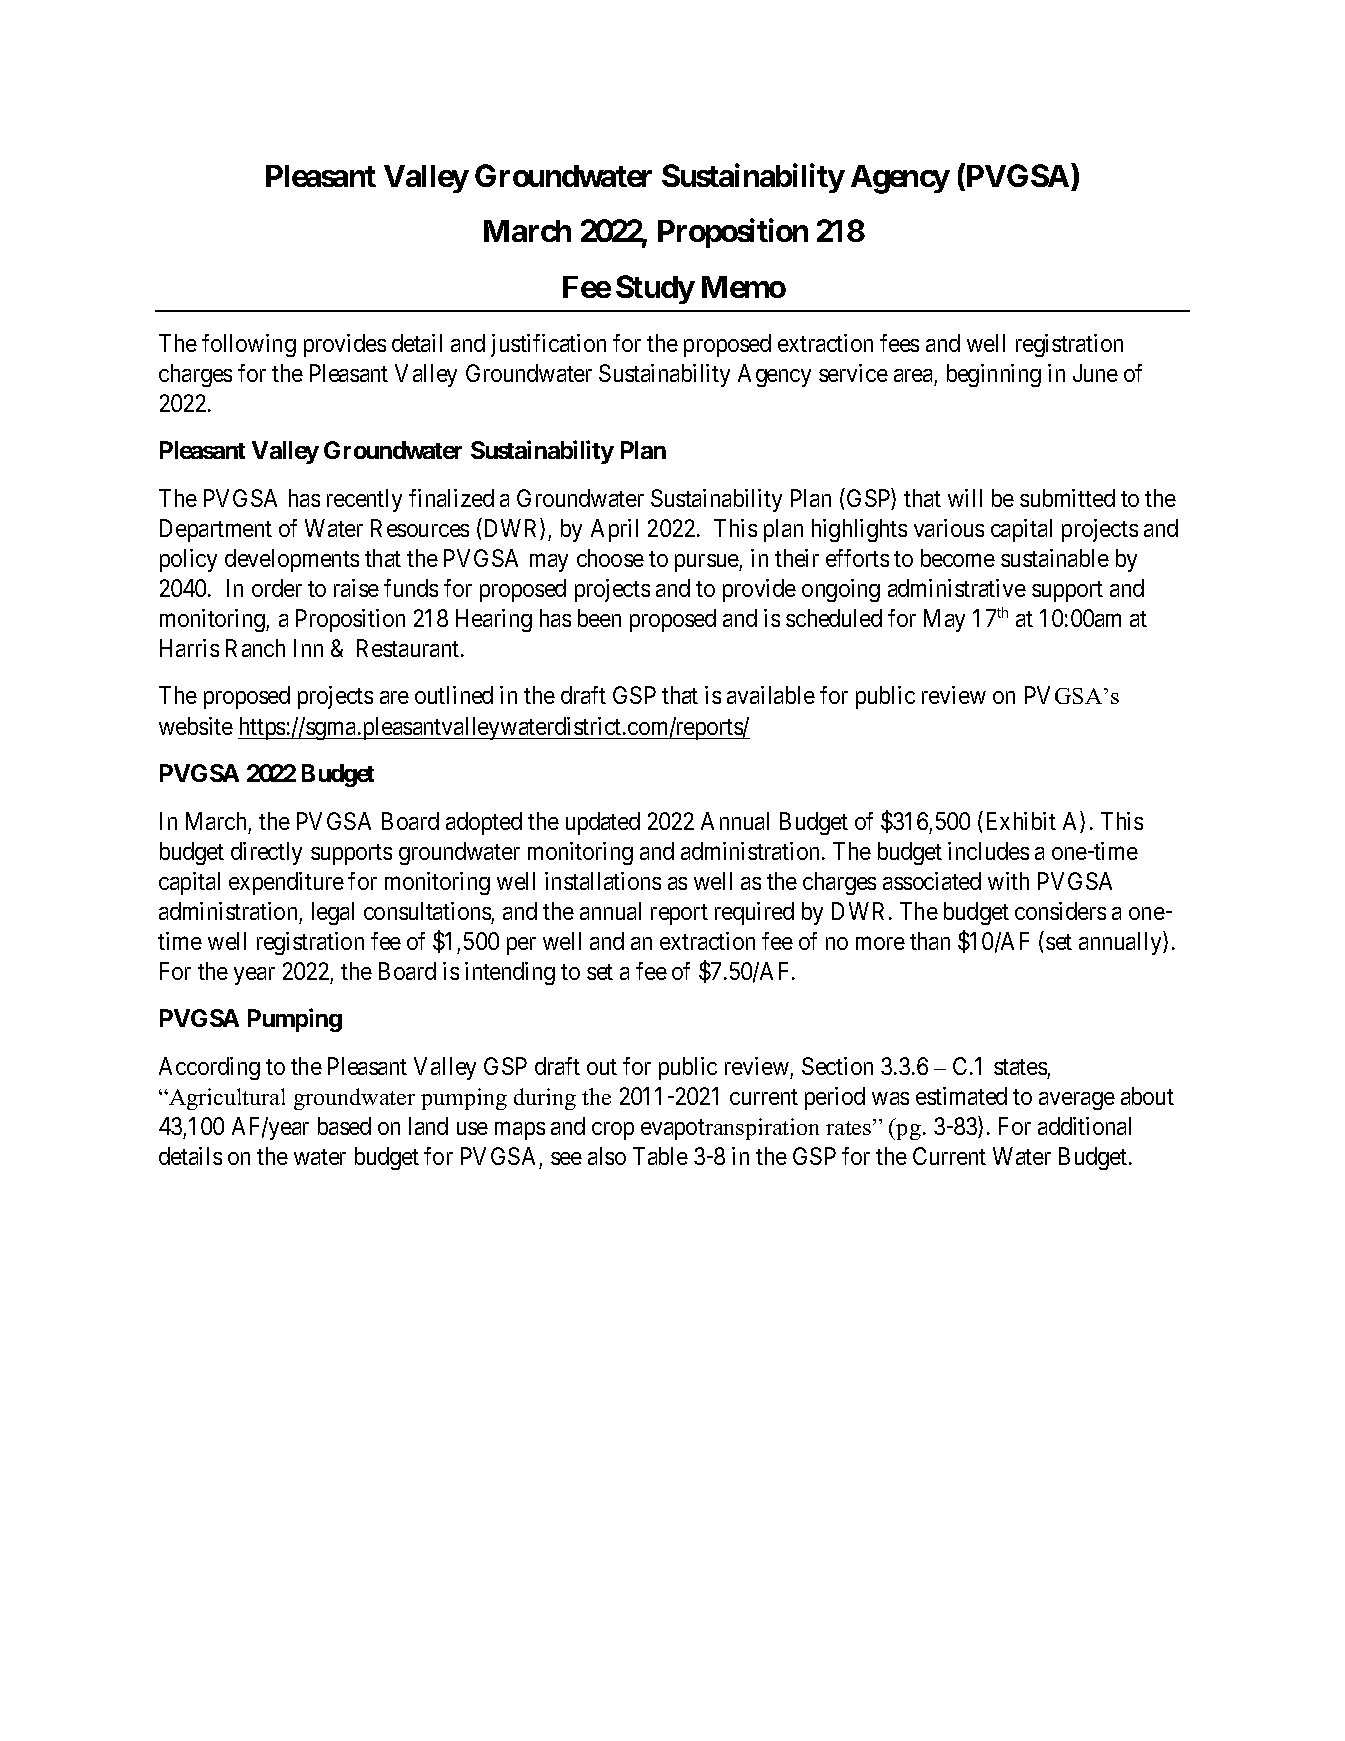  Describe the element at coordinates (994, 375) in the screenshot. I see `beginning` at that location.
